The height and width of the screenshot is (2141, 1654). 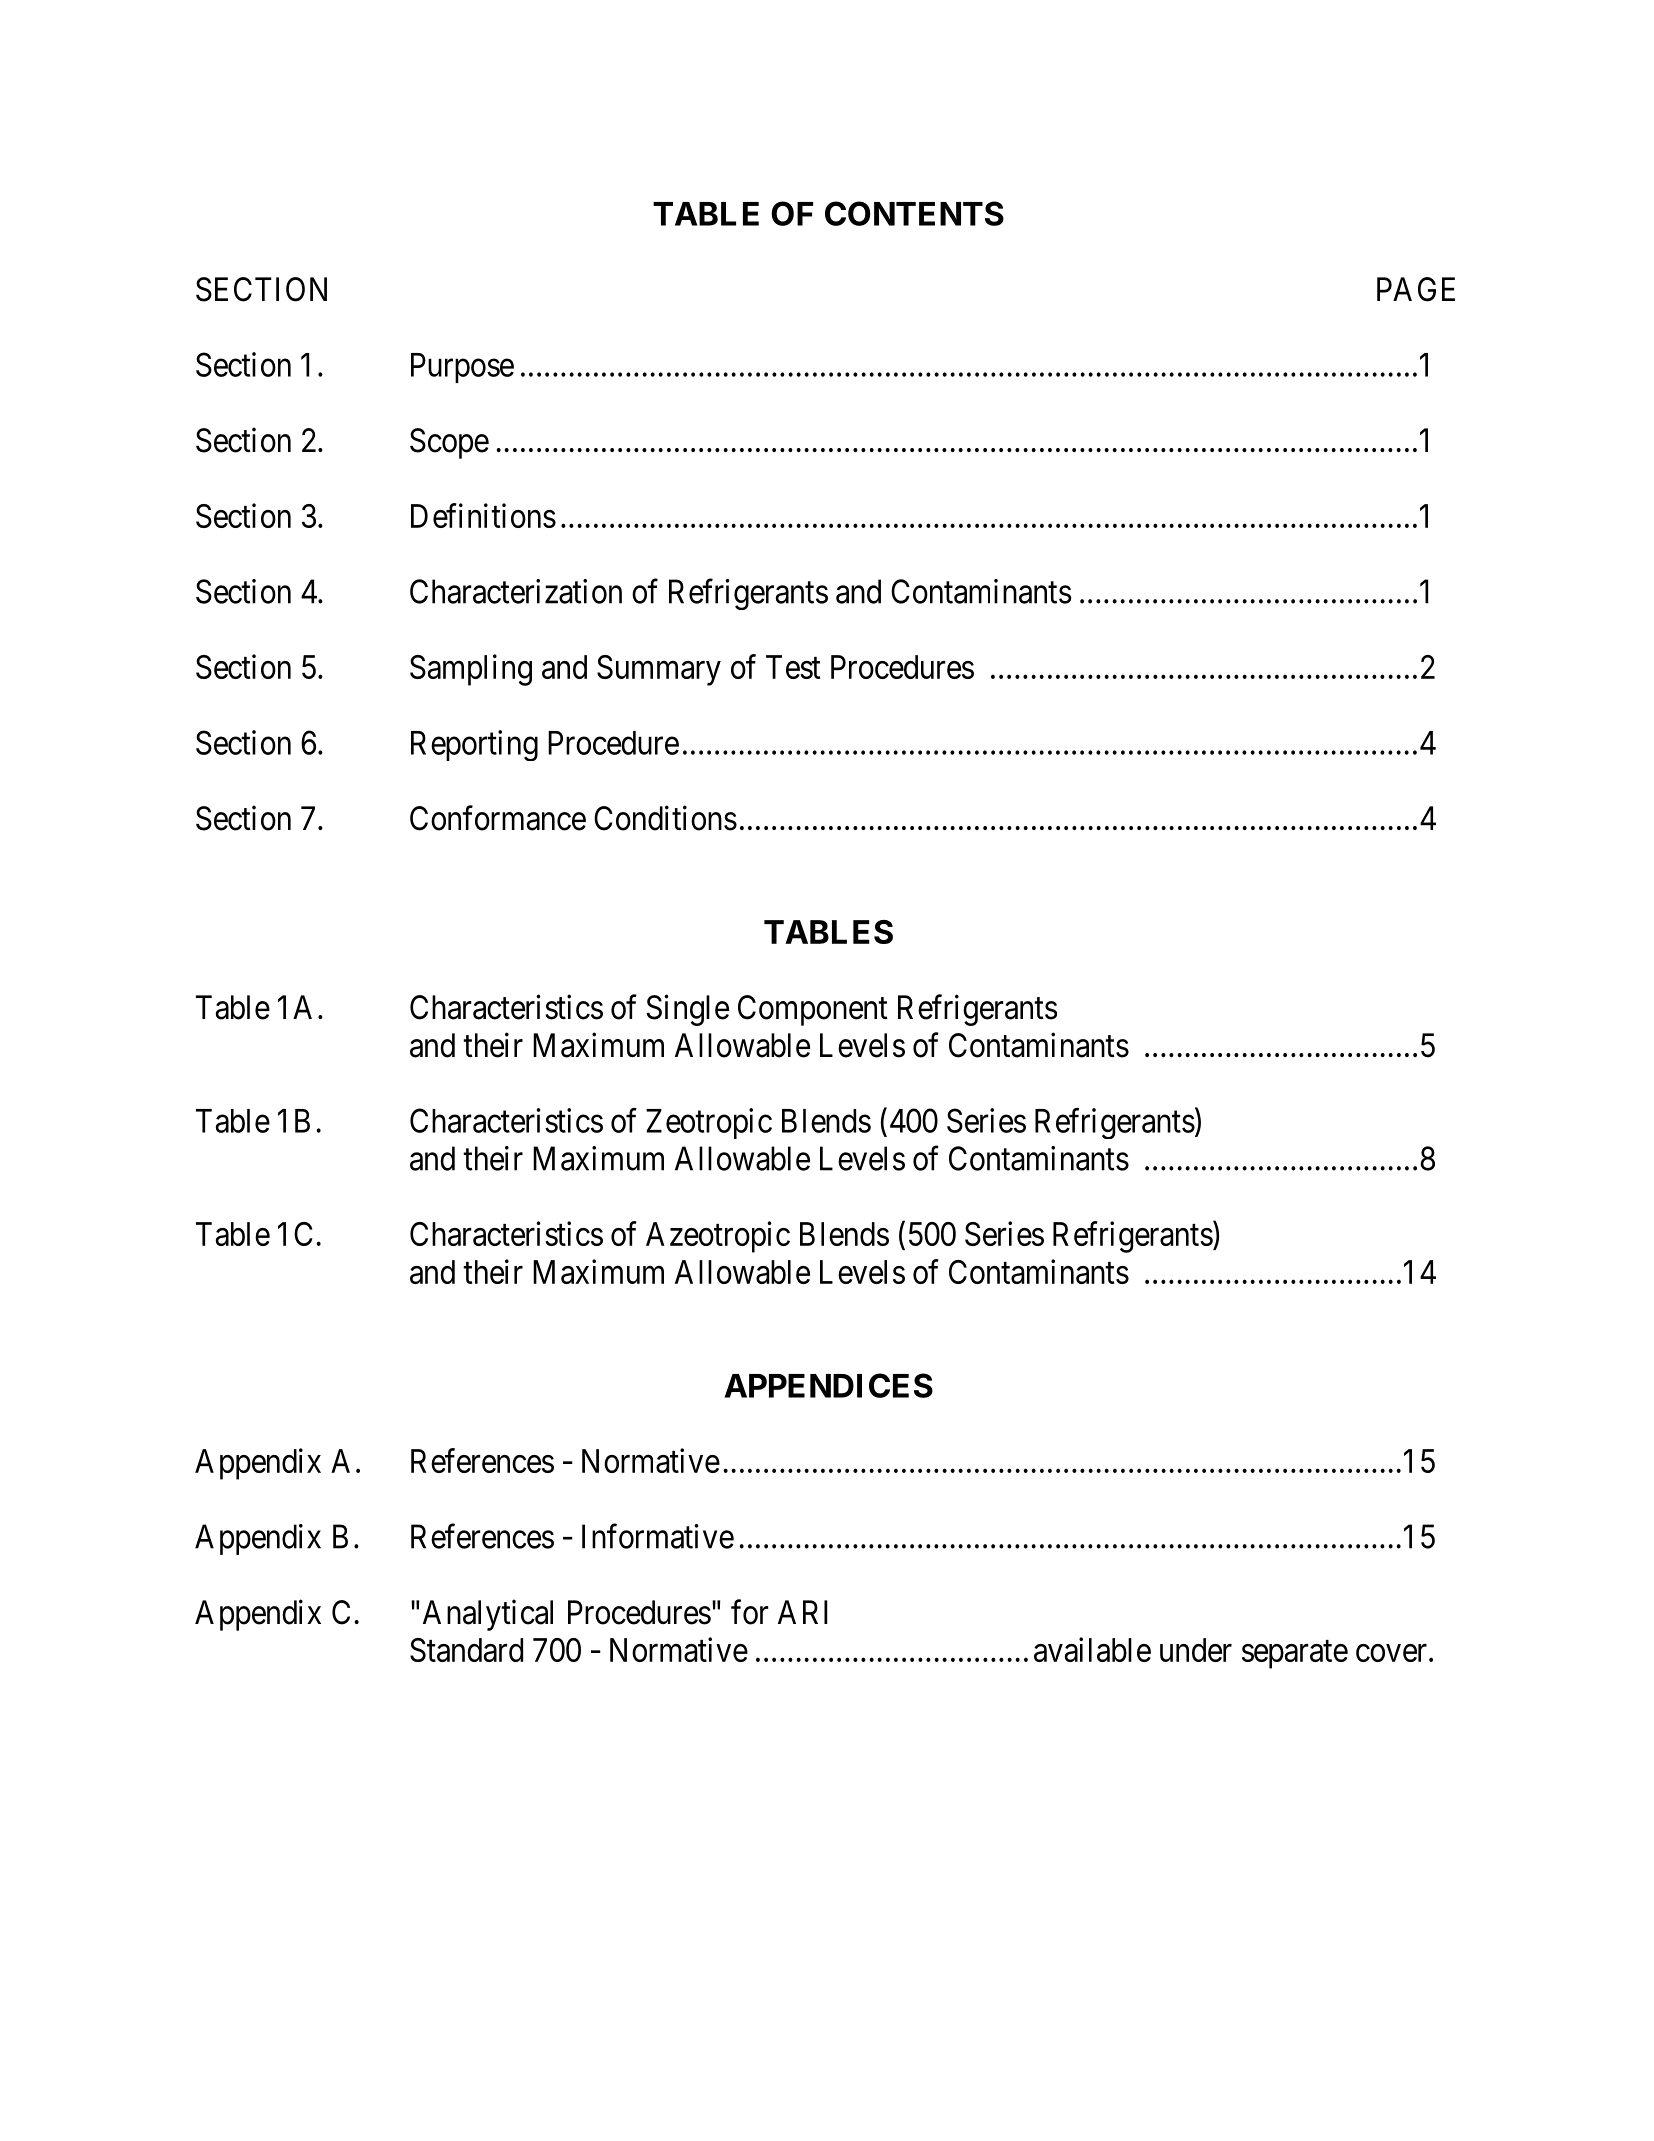 I want to click on cover, so click(x=1393, y=1653).
